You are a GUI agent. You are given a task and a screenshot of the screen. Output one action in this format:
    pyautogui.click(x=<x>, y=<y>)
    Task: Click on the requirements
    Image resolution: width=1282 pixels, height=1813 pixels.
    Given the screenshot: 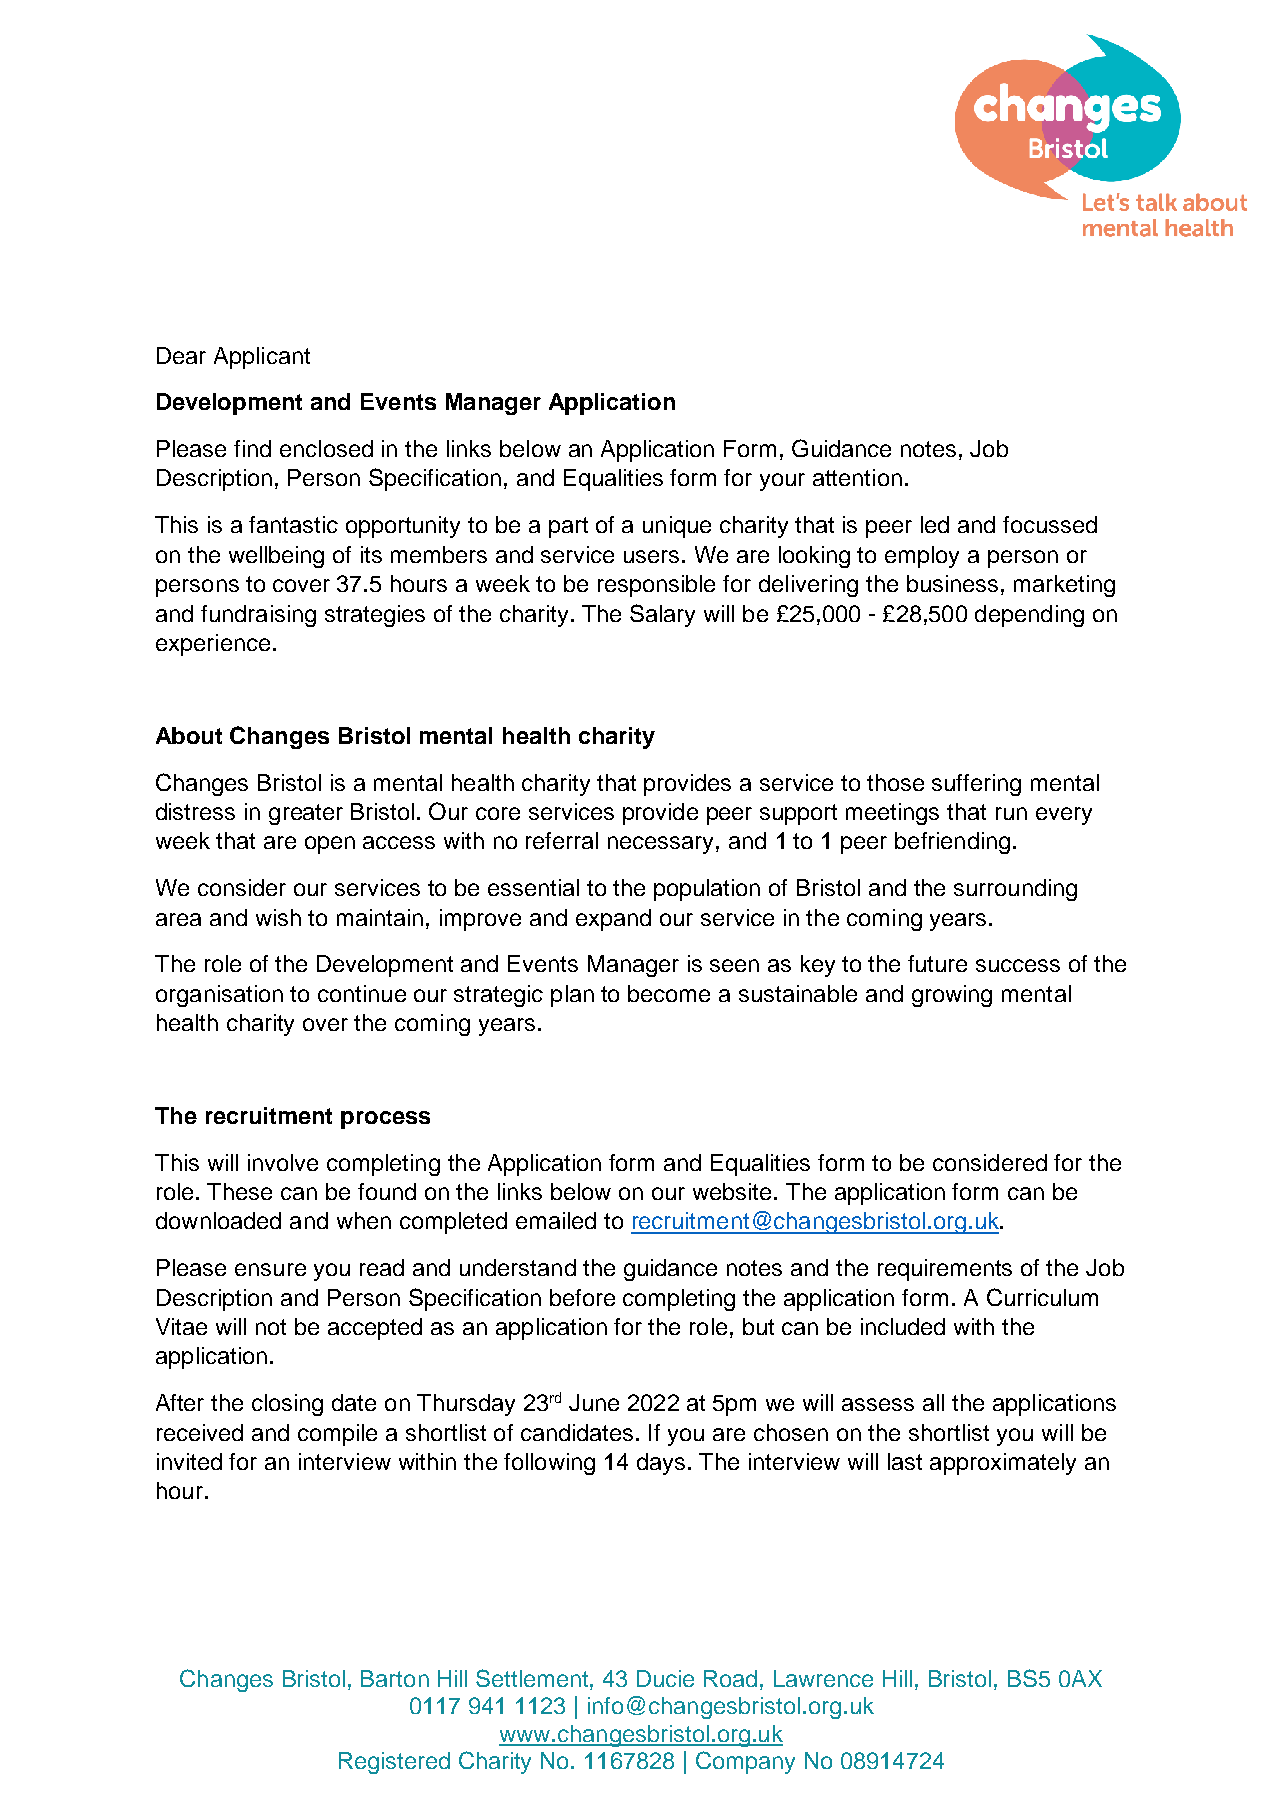 What is the action you would take?
    pyautogui.click(x=945, y=1270)
